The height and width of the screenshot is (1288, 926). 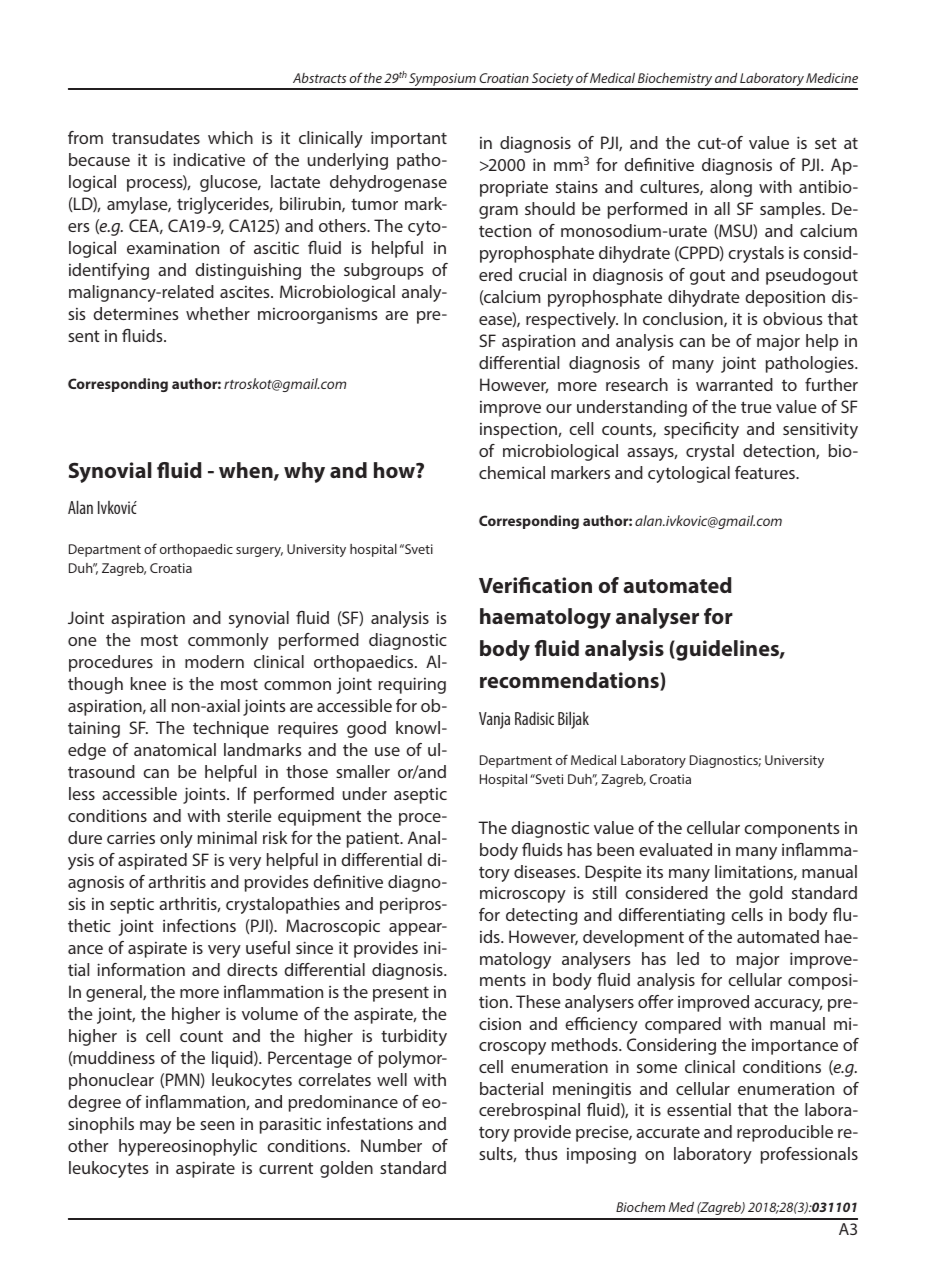 I want to click on set, so click(x=826, y=143).
